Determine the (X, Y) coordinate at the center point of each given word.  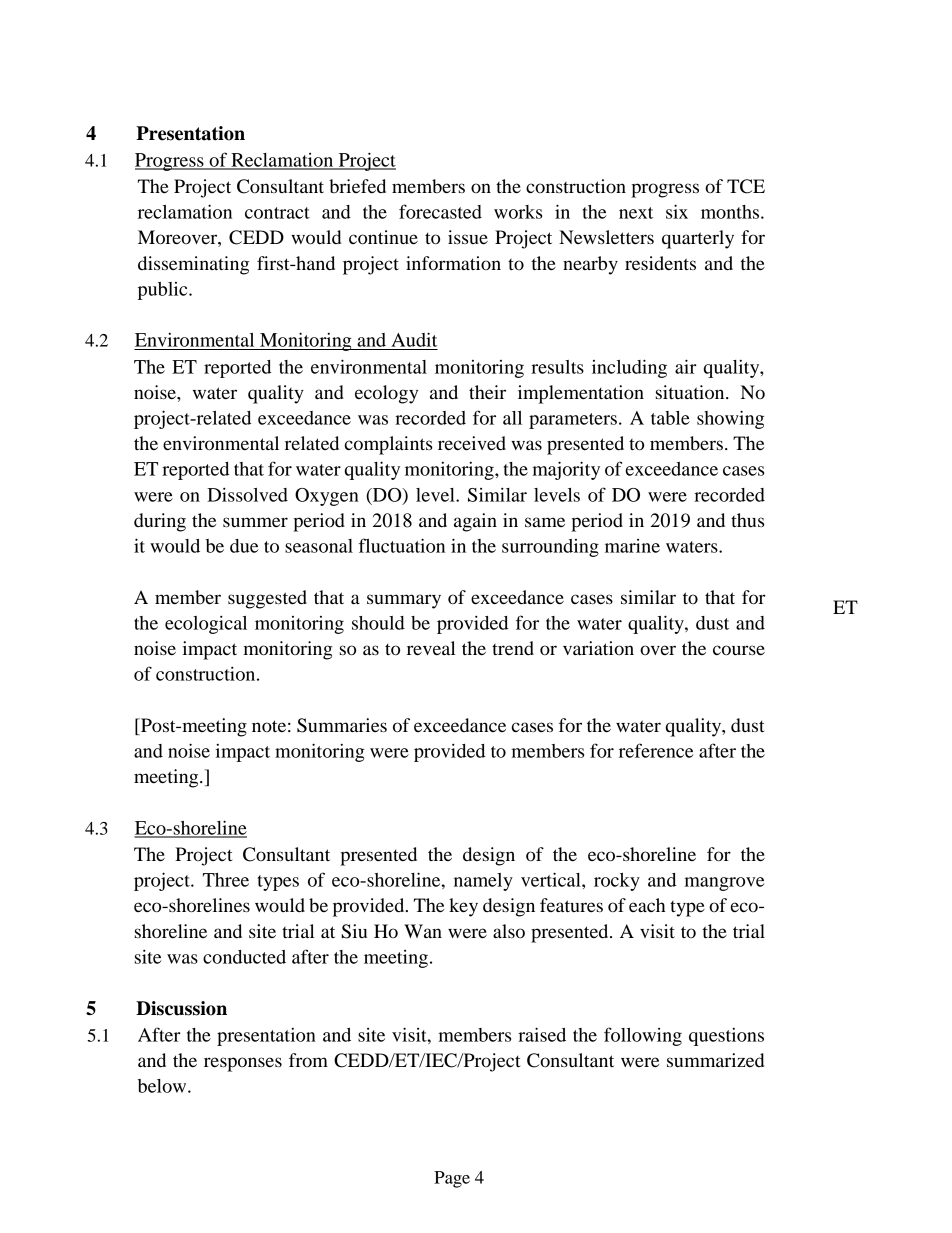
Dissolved (247, 494)
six (677, 211)
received (472, 443)
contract (277, 213)
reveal (431, 648)
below (163, 1086)
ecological (206, 624)
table (670, 418)
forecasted (440, 211)
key (463, 907)
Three (226, 880)
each (647, 905)
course (739, 650)
